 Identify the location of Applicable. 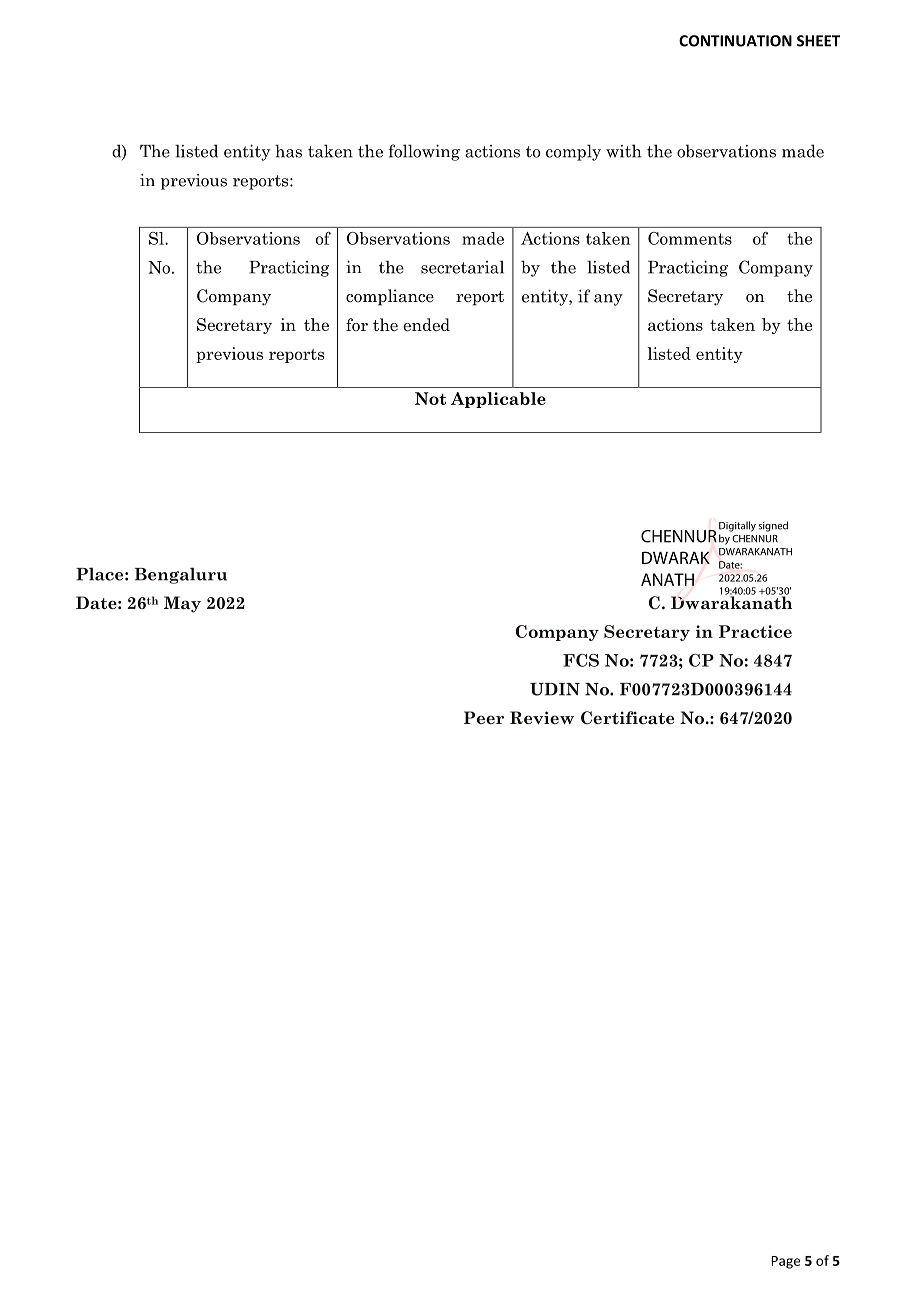
(498, 400).
